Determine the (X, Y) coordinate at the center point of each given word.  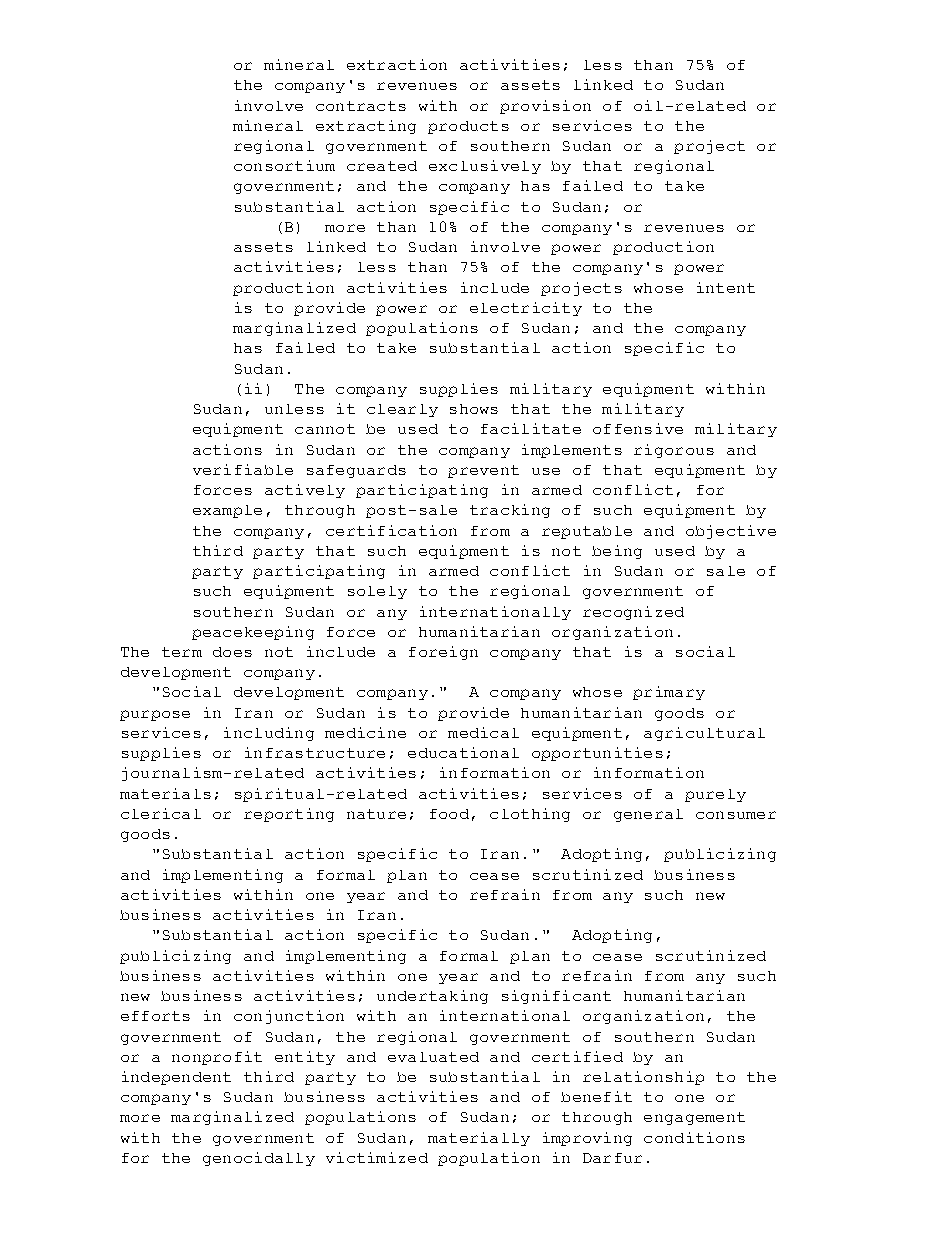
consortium (284, 165)
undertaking (432, 997)
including (269, 734)
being (617, 552)
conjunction (289, 1017)
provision (545, 107)
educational (463, 752)
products (468, 127)
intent (726, 287)
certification (391, 530)
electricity (526, 309)
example (227, 511)
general (648, 815)
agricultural (704, 734)
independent (176, 1078)
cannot (325, 429)
